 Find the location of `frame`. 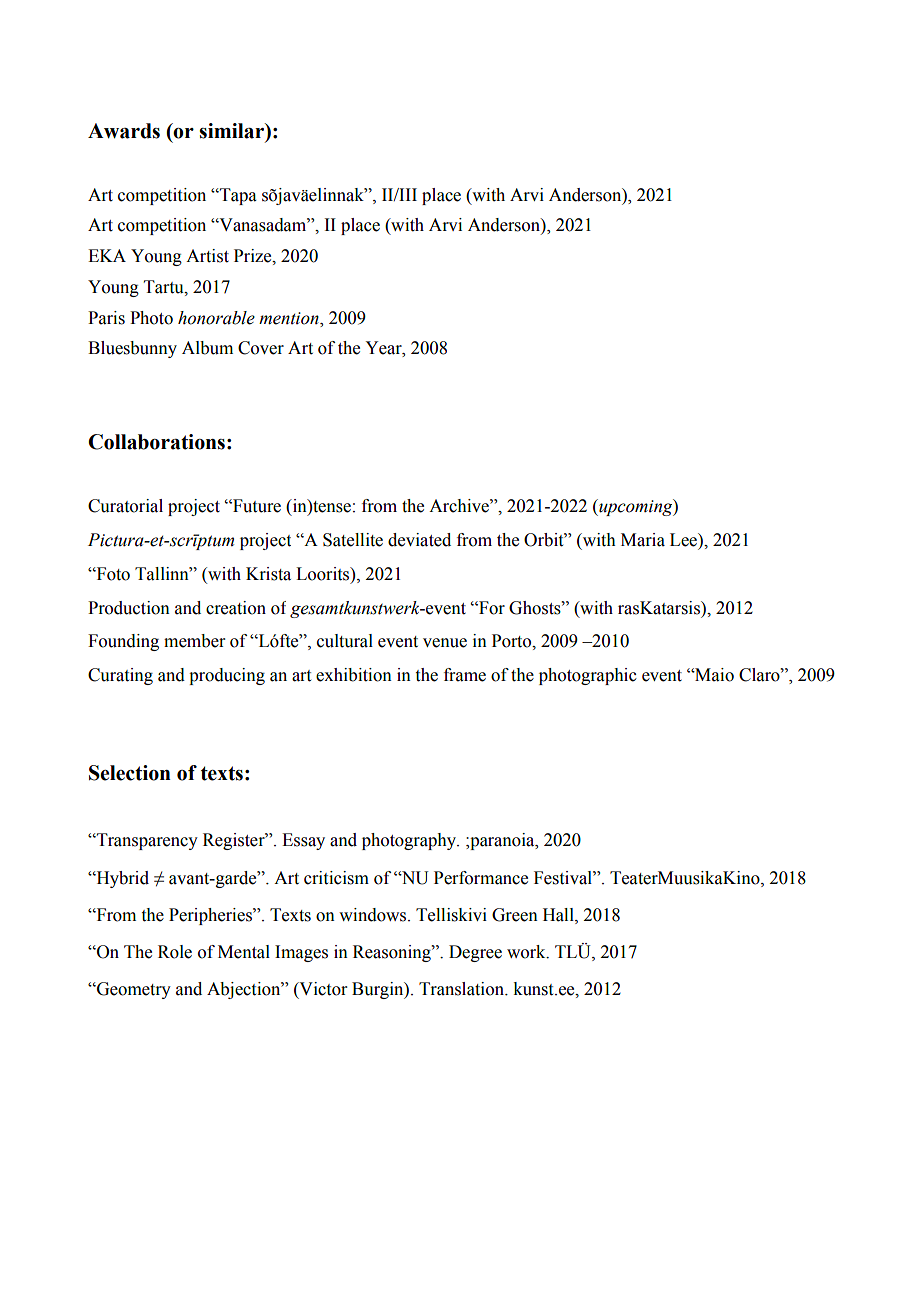

frame is located at coordinates (465, 675).
